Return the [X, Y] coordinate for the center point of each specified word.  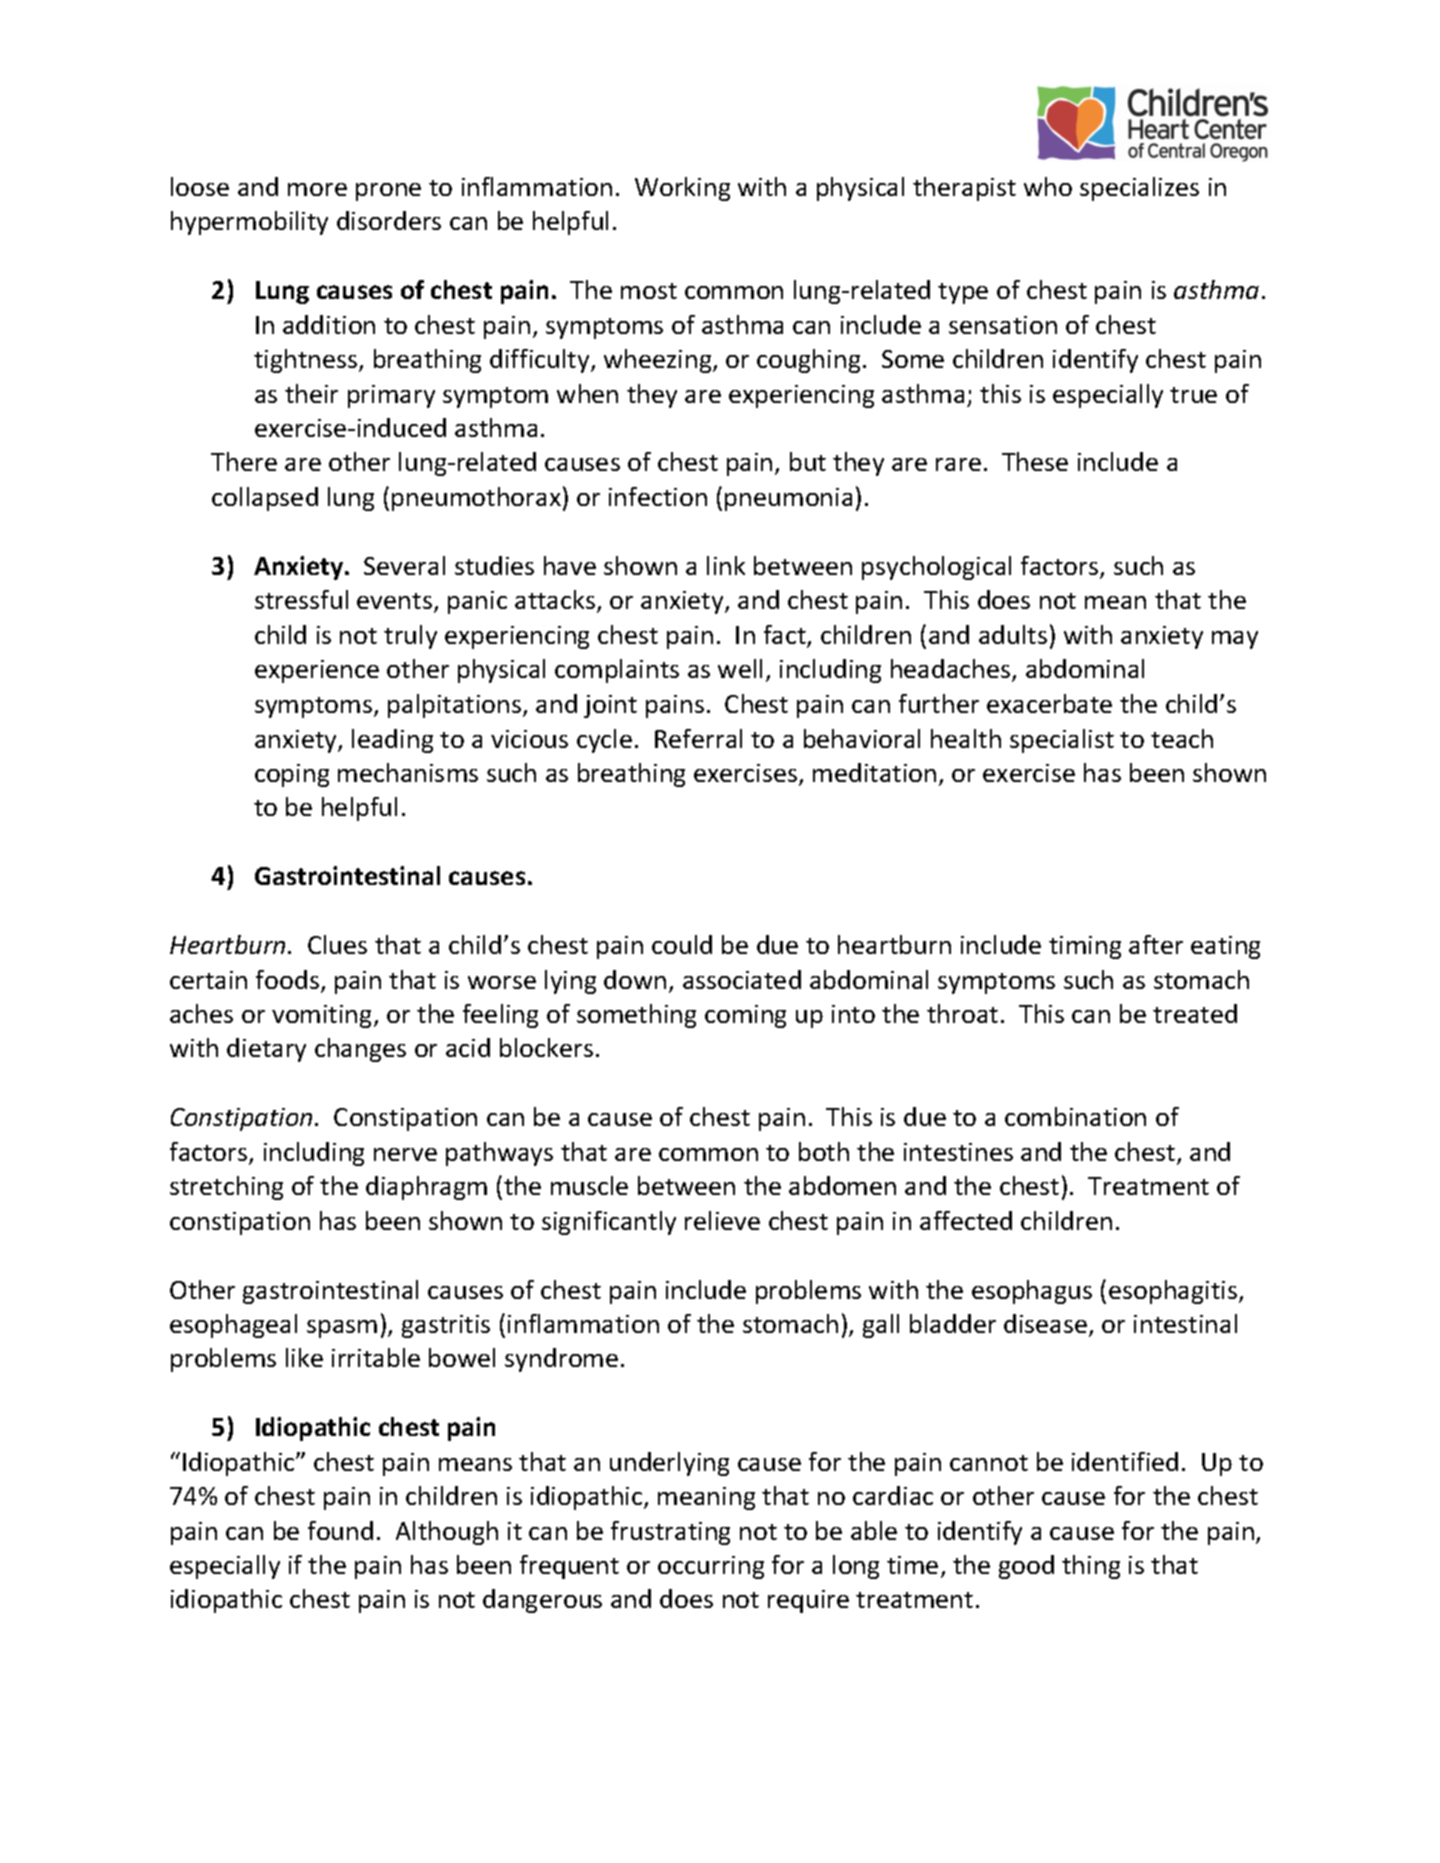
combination [1075, 1116]
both [824, 1151]
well [740, 668]
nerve [405, 1154]
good [1026, 1567]
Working [682, 189]
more [317, 189]
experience [317, 671]
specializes [1139, 189]
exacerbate [1049, 703]
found [340, 1530]
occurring [711, 1567]
